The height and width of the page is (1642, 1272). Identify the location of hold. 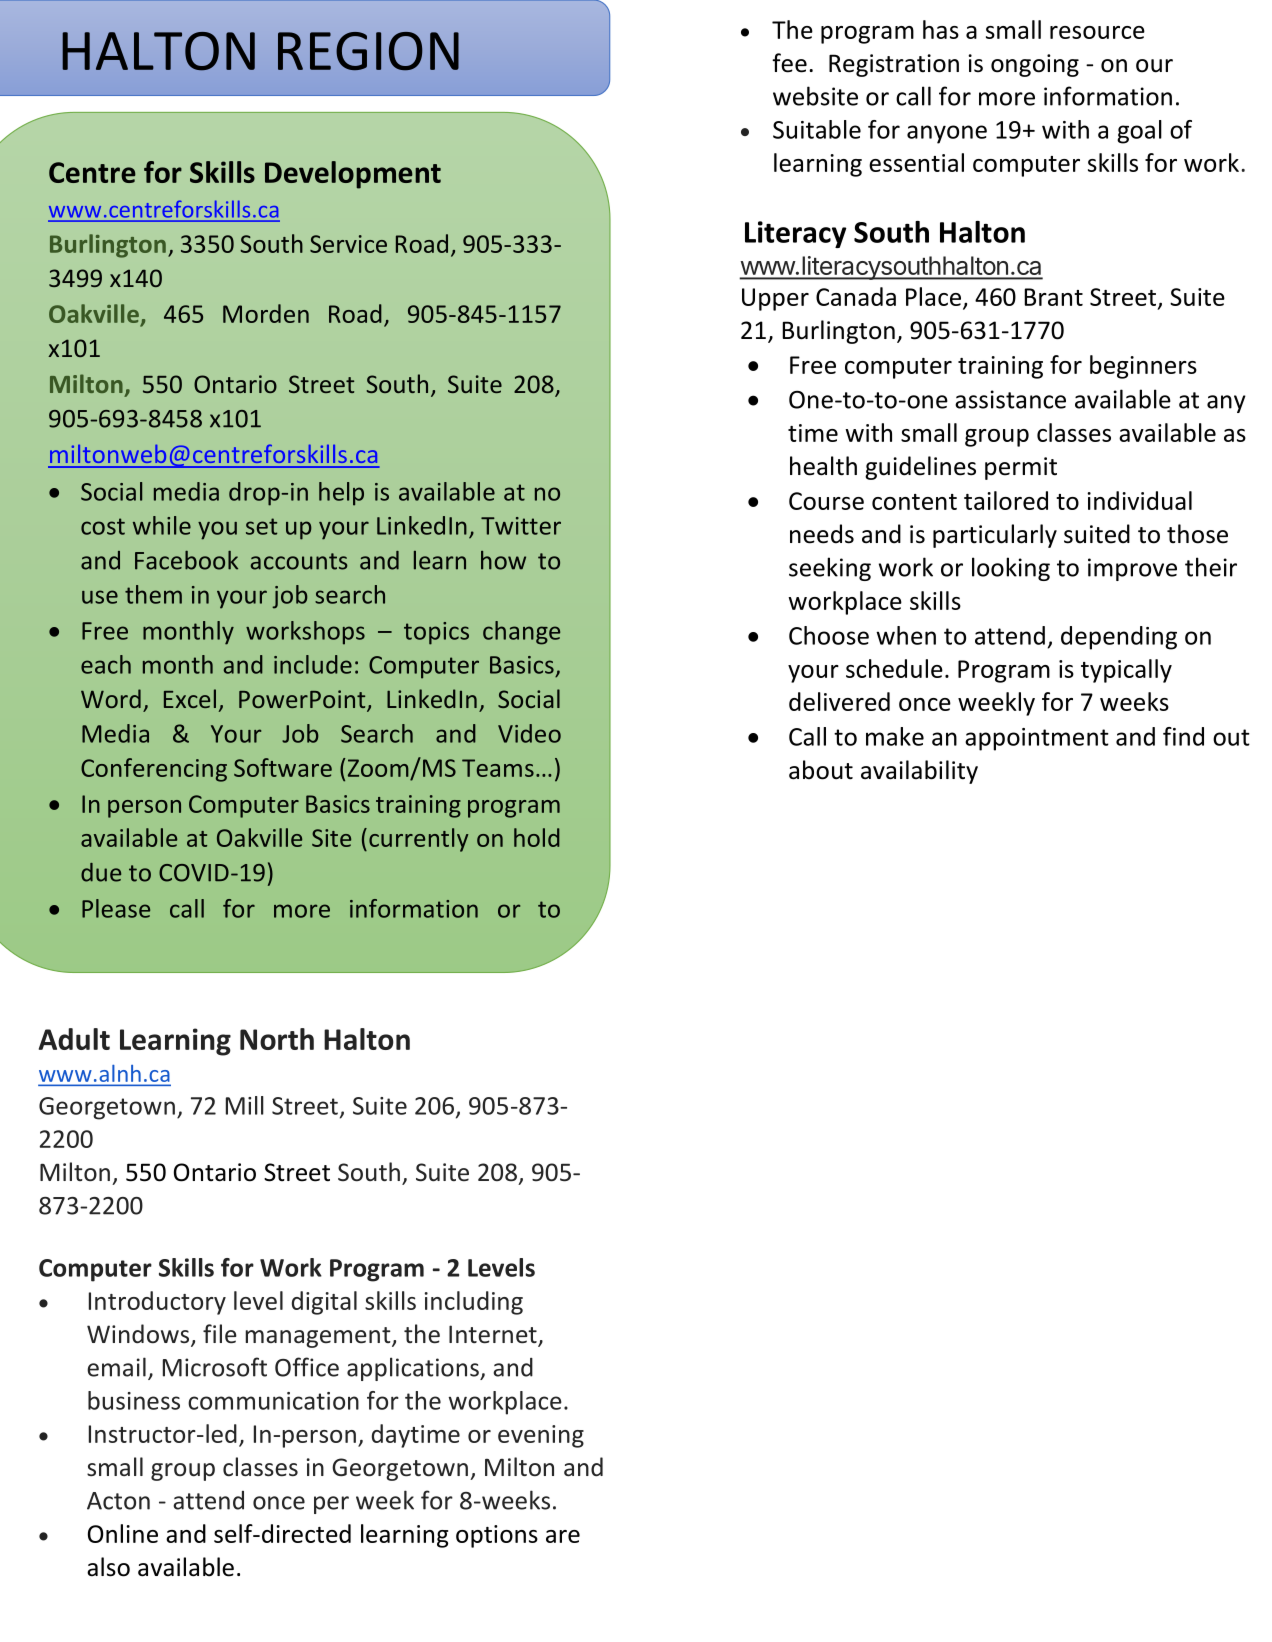
(537, 837).
